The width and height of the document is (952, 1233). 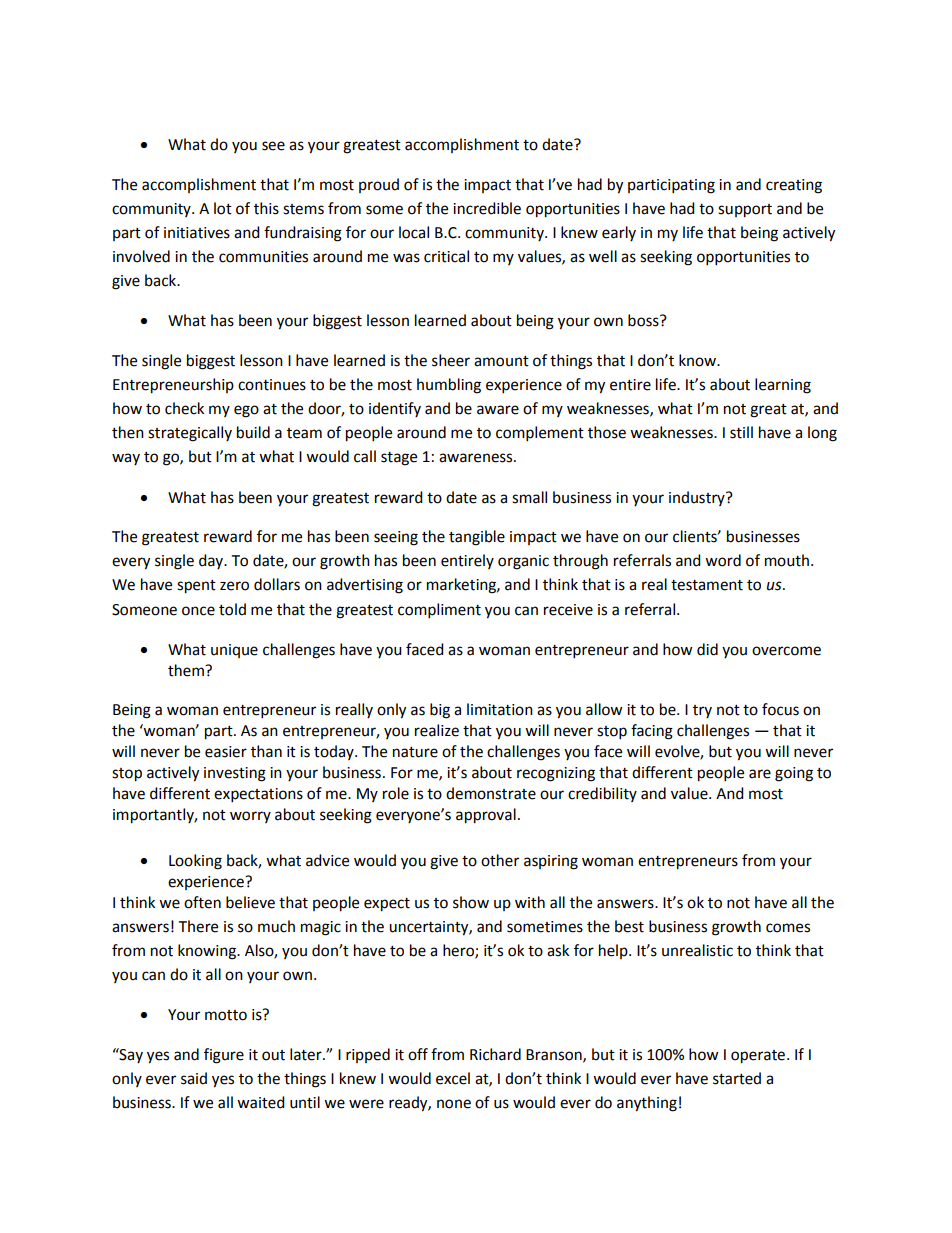 I want to click on excel, so click(x=453, y=1078).
